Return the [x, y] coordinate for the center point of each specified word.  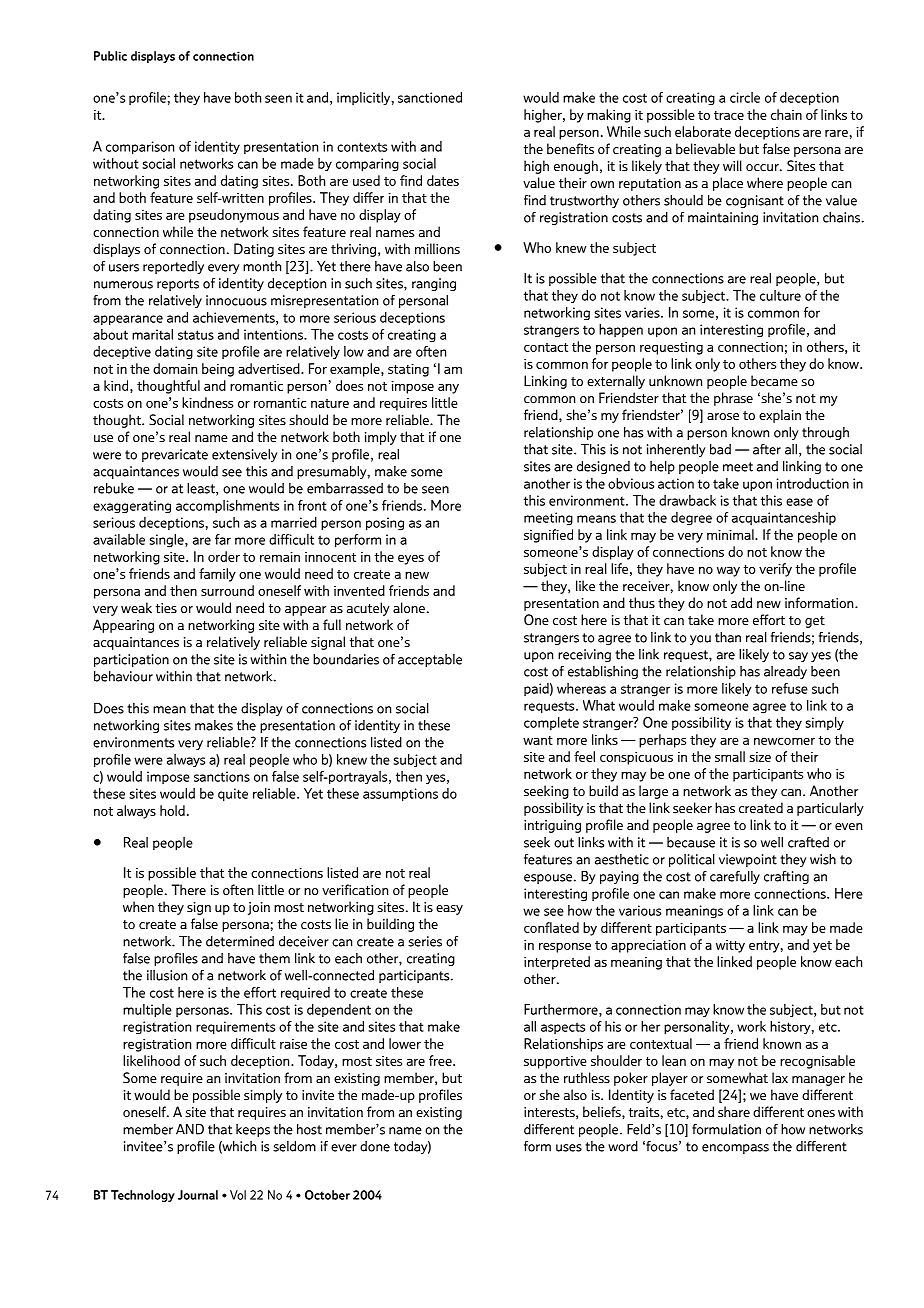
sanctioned [430, 97]
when [138, 906]
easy [449, 910]
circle [745, 97]
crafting [786, 877]
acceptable [430, 660]
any [448, 388]
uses [569, 1148]
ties [166, 608]
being [218, 370]
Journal [198, 1195]
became [774, 381]
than [728, 637]
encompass [735, 1149]
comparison [140, 148]
